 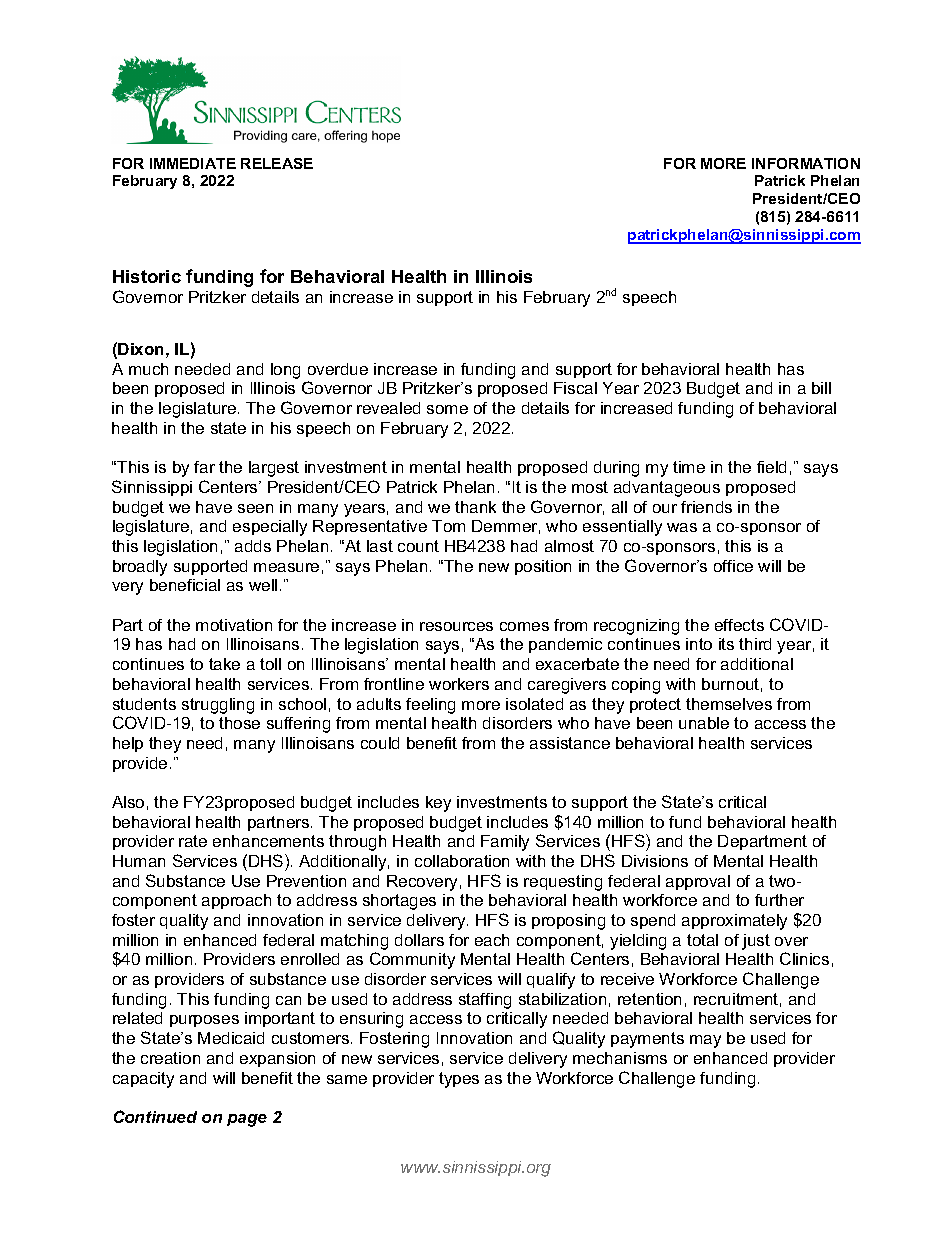 What do you see at coordinates (193, 841) in the image?
I see `rate` at bounding box center [193, 841].
